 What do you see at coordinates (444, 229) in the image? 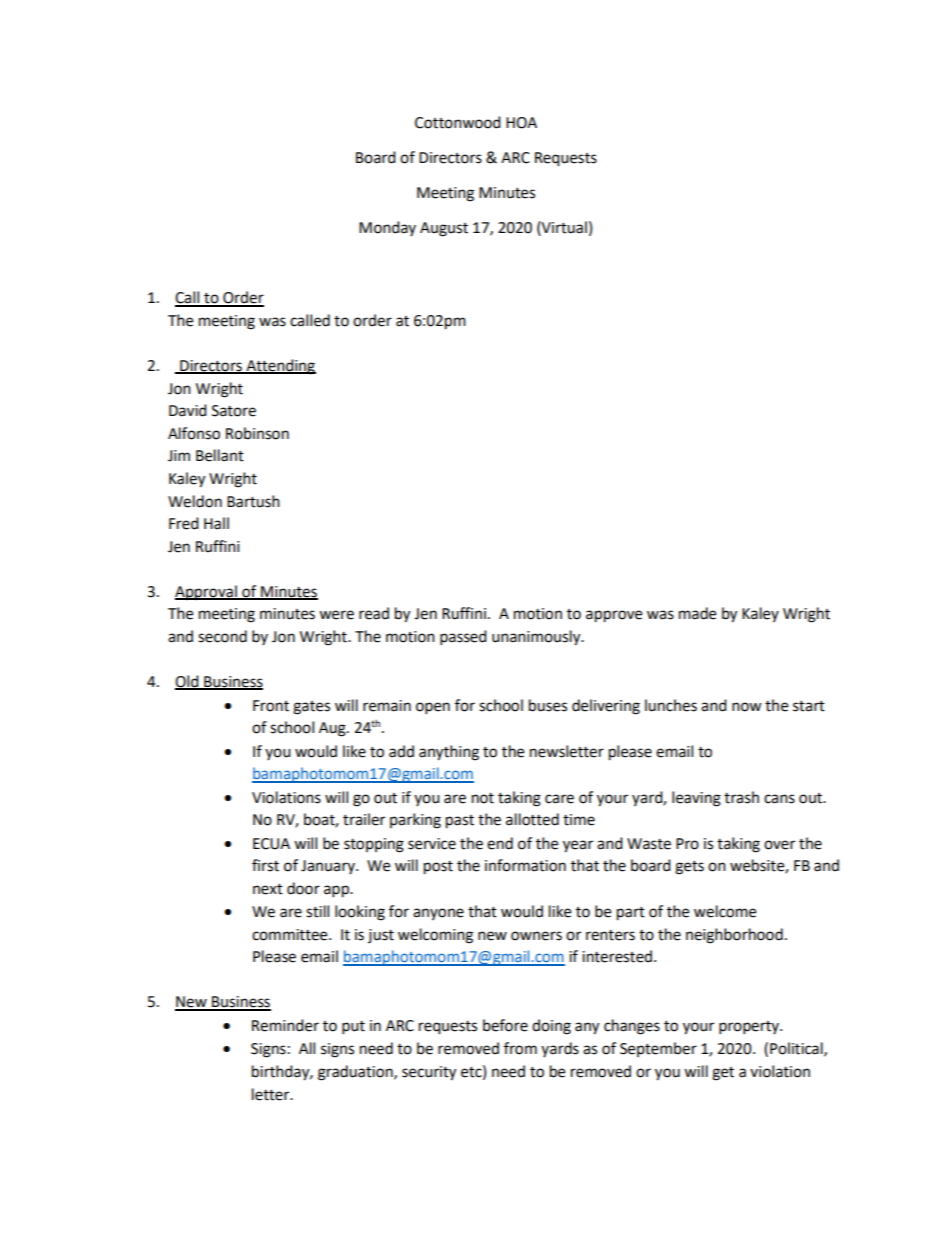
I see `August` at bounding box center [444, 229].
